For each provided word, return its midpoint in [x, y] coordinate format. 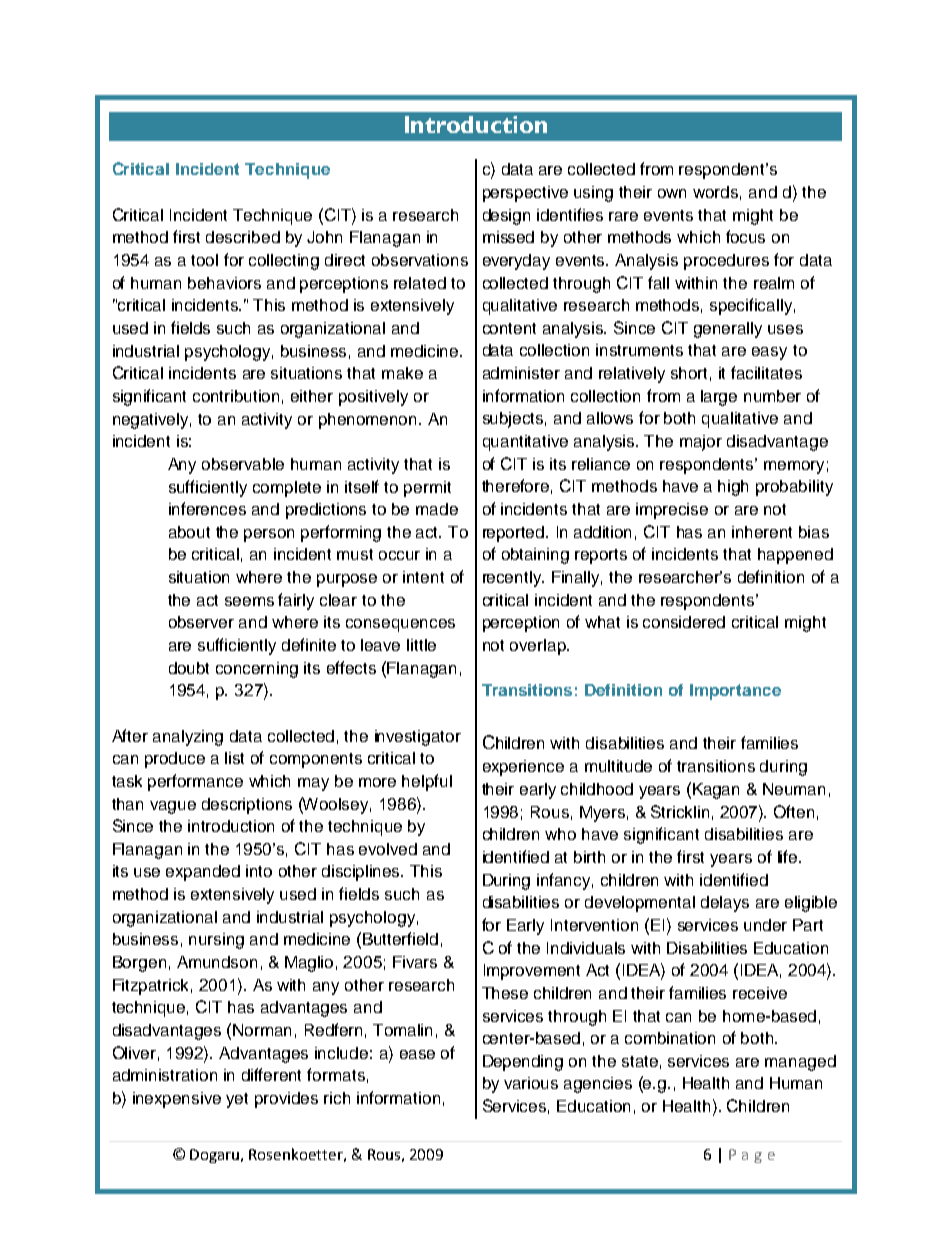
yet [237, 1100]
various [531, 1083]
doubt [189, 668]
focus [745, 236]
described [243, 237]
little [421, 645]
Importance [735, 692]
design [506, 217]
